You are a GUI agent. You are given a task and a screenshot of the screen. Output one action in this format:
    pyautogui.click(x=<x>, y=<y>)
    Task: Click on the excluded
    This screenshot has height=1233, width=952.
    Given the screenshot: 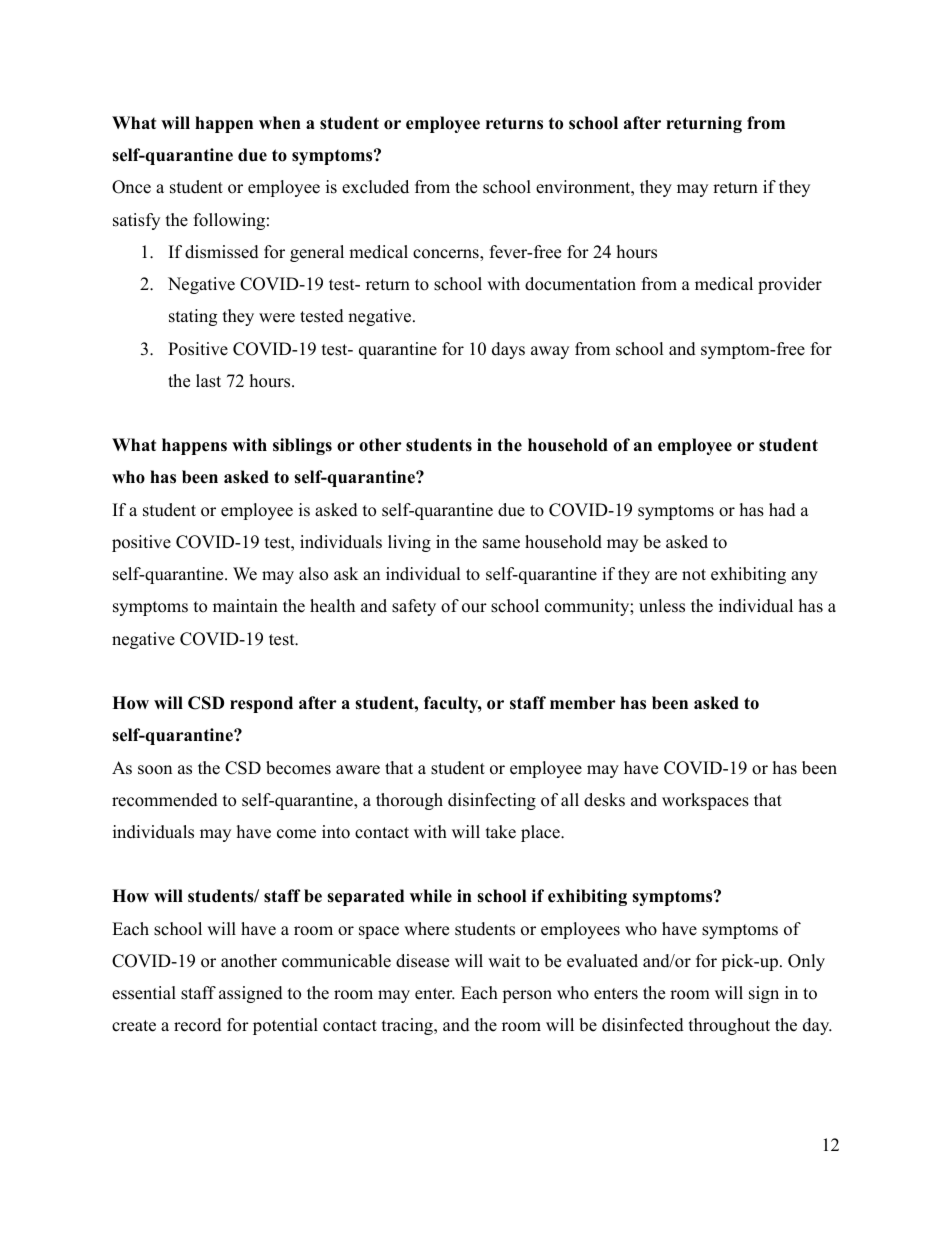 What is the action you would take?
    pyautogui.click(x=375, y=187)
